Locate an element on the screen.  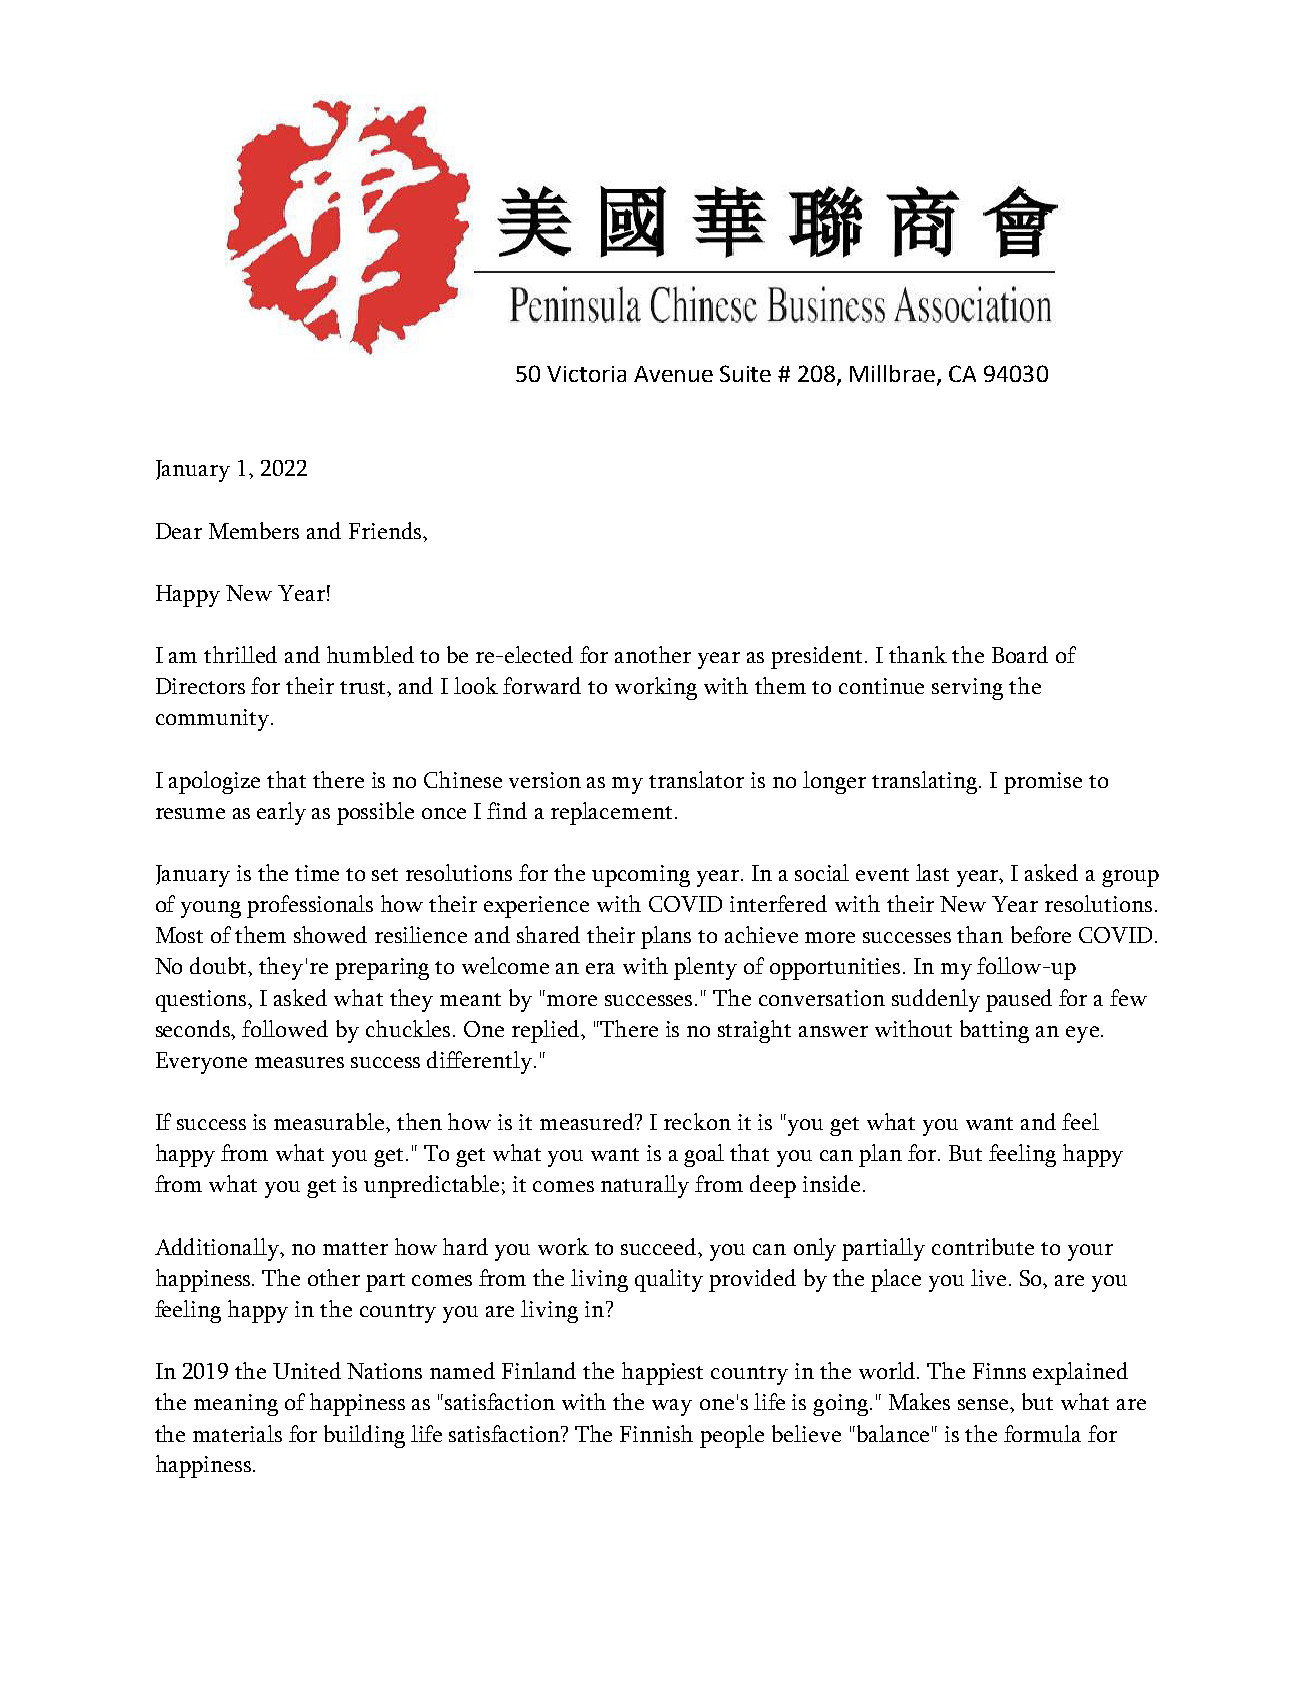
Suite is located at coordinates (745, 373).
